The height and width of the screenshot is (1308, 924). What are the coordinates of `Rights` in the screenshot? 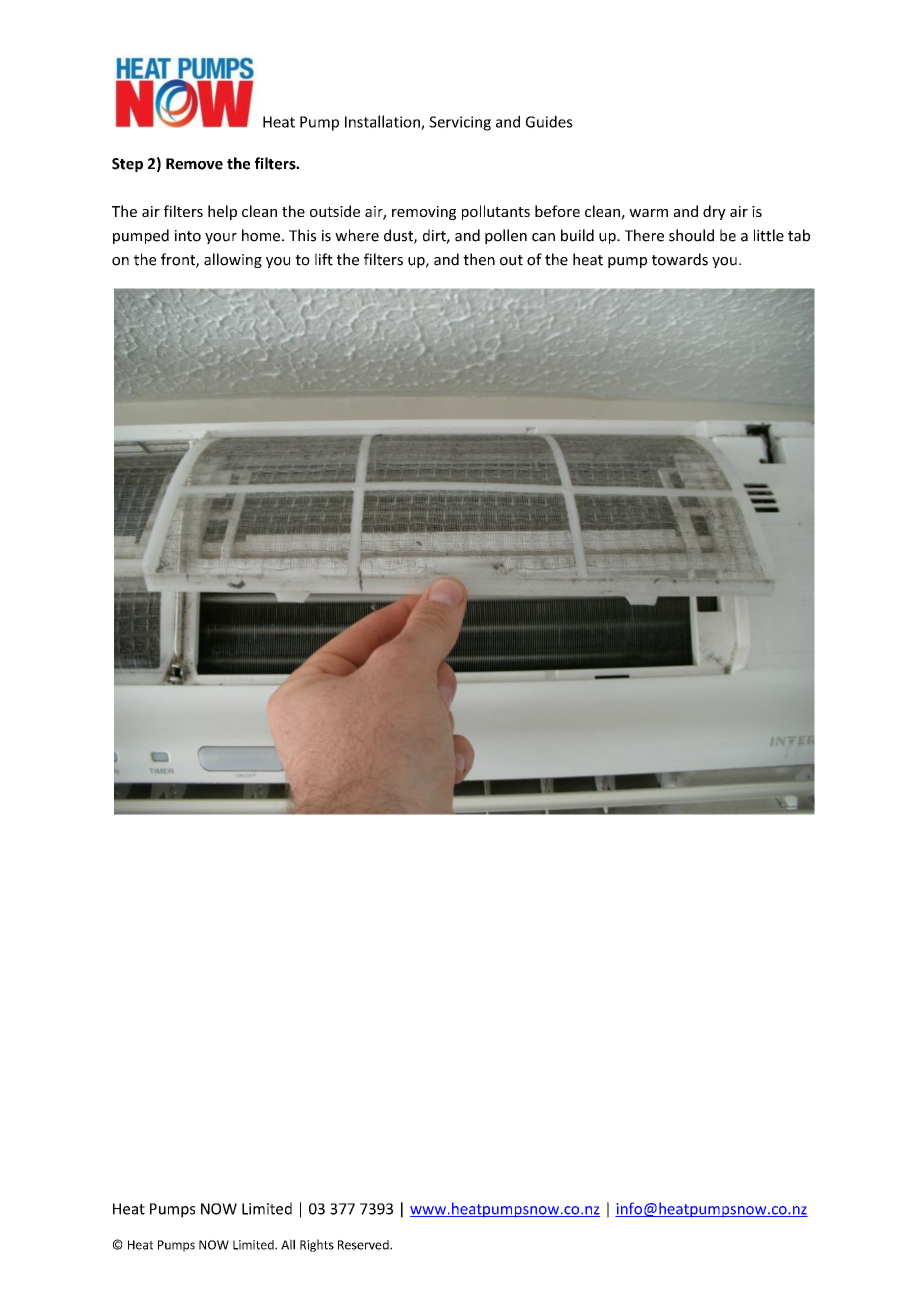 It's located at (317, 1245).
